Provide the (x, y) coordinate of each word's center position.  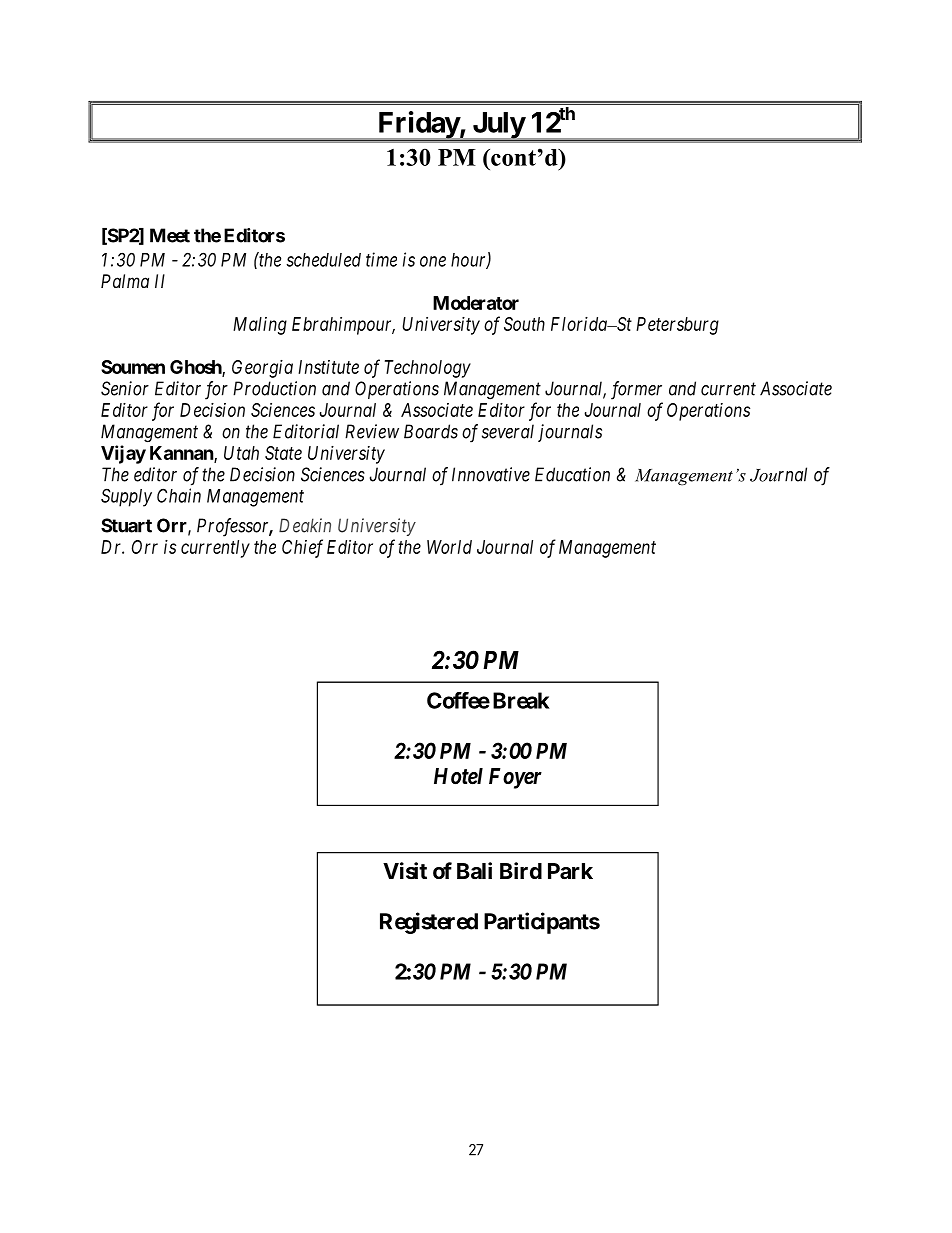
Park (570, 871)
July (498, 126)
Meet (170, 235)
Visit (405, 870)
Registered (429, 923)
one (433, 261)
